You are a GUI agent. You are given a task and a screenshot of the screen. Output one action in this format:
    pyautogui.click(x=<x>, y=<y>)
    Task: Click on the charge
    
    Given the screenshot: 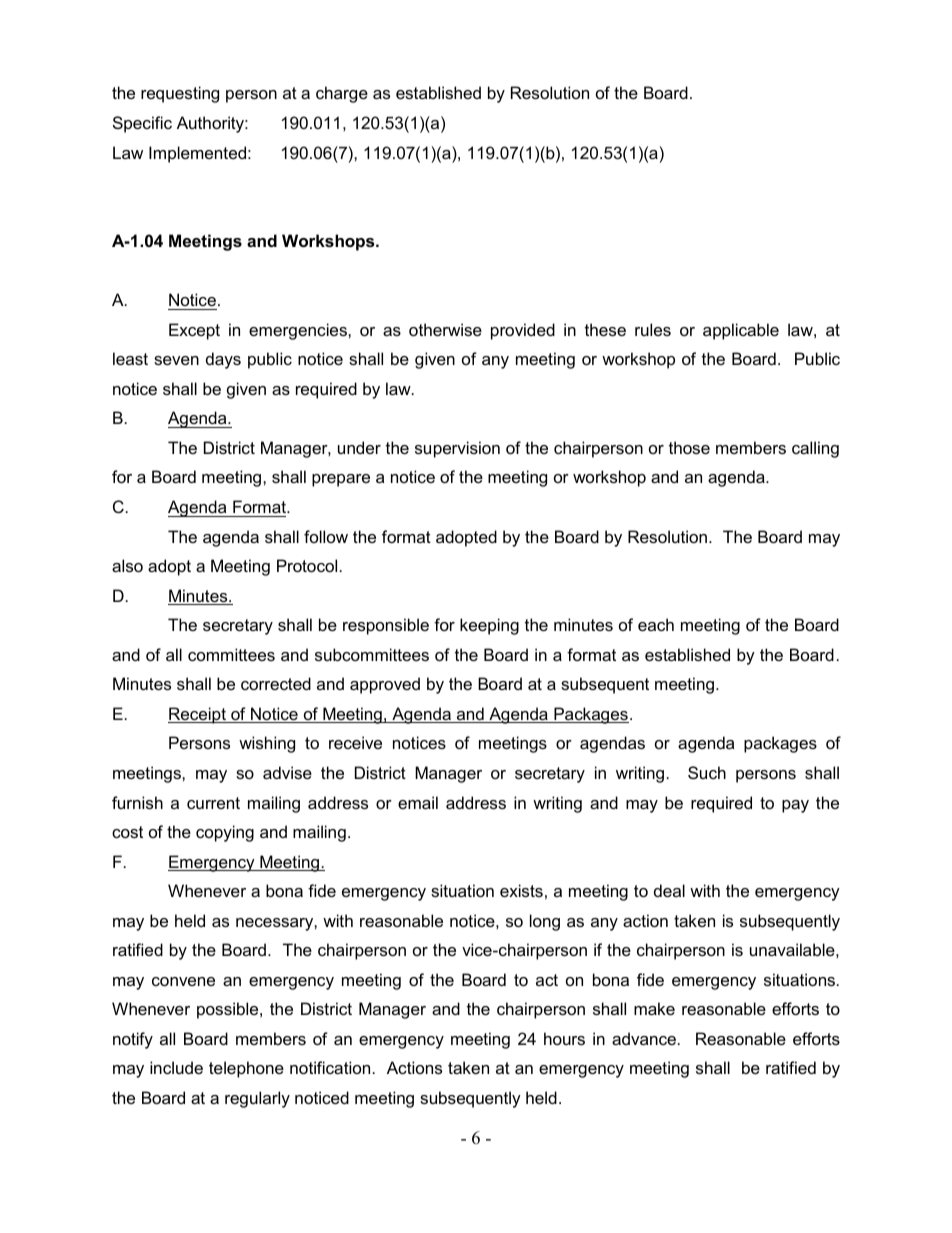 What is the action you would take?
    pyautogui.click(x=342, y=94)
